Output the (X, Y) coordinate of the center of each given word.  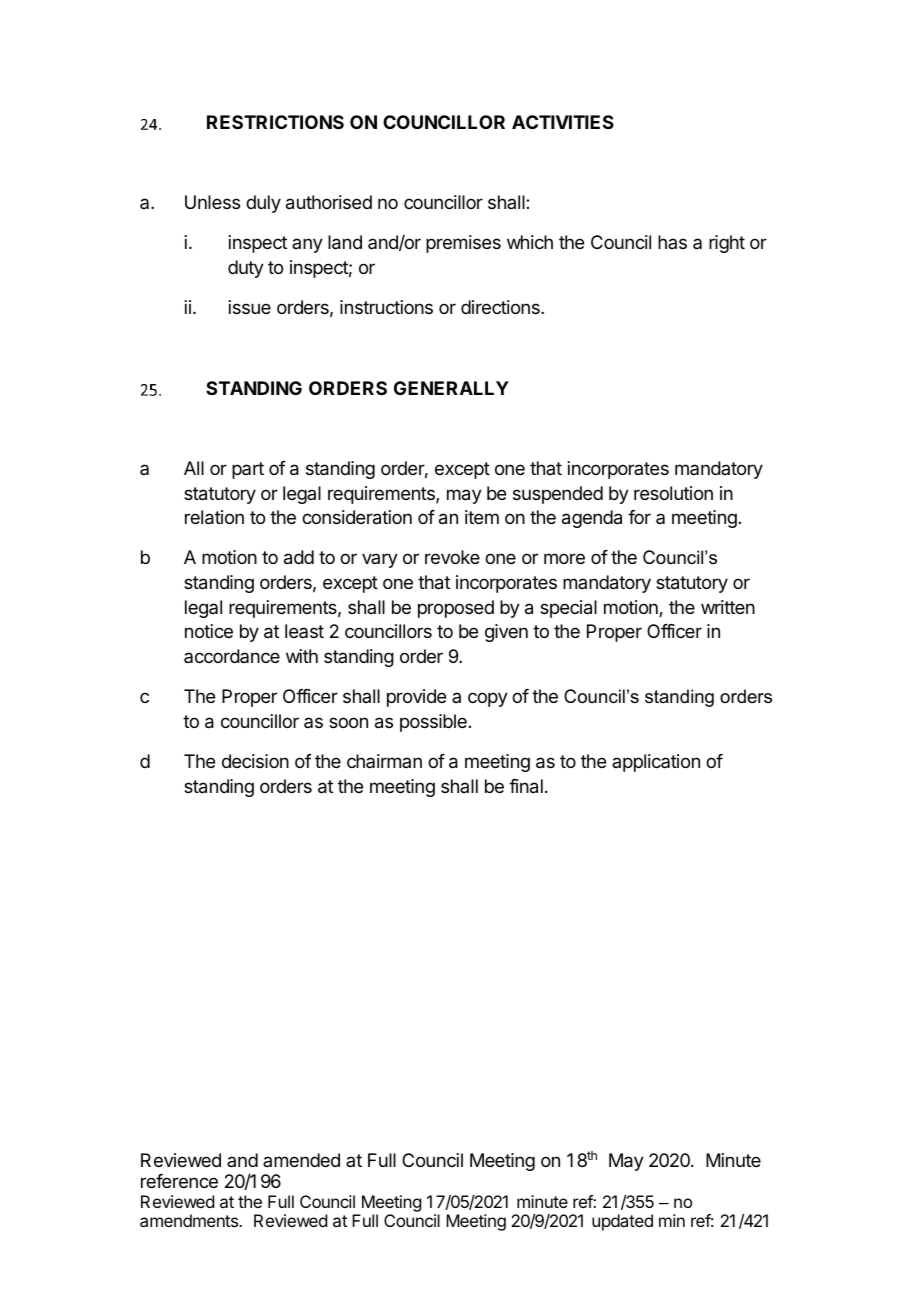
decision (255, 761)
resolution (673, 493)
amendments (190, 1220)
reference (179, 1181)
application (656, 763)
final (526, 786)
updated (622, 1222)
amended (301, 1160)
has (672, 242)
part (248, 470)
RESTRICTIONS (275, 122)
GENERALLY (451, 388)
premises (463, 244)
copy (488, 699)
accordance (232, 656)
